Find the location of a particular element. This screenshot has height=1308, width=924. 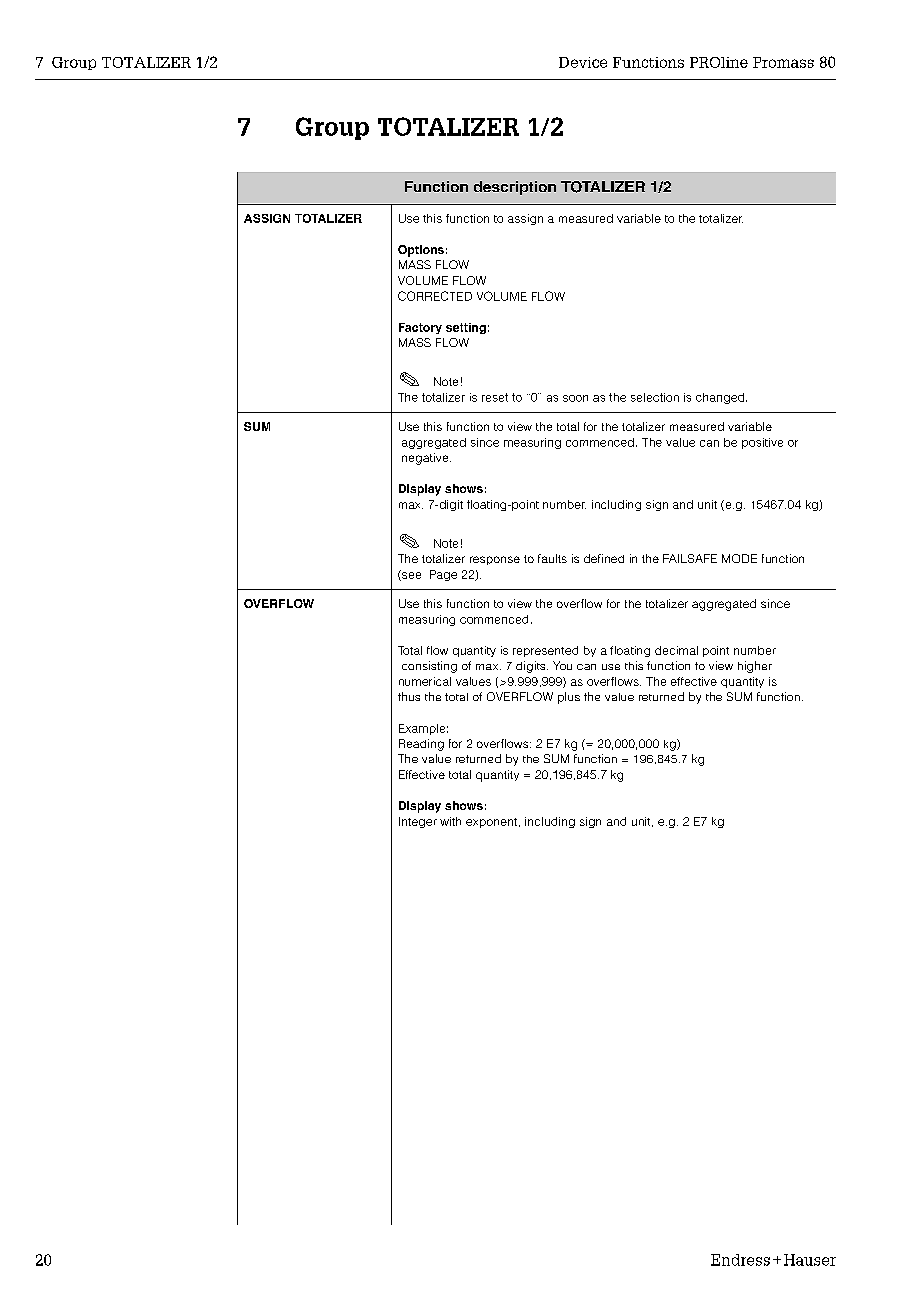

description is located at coordinates (515, 188).
